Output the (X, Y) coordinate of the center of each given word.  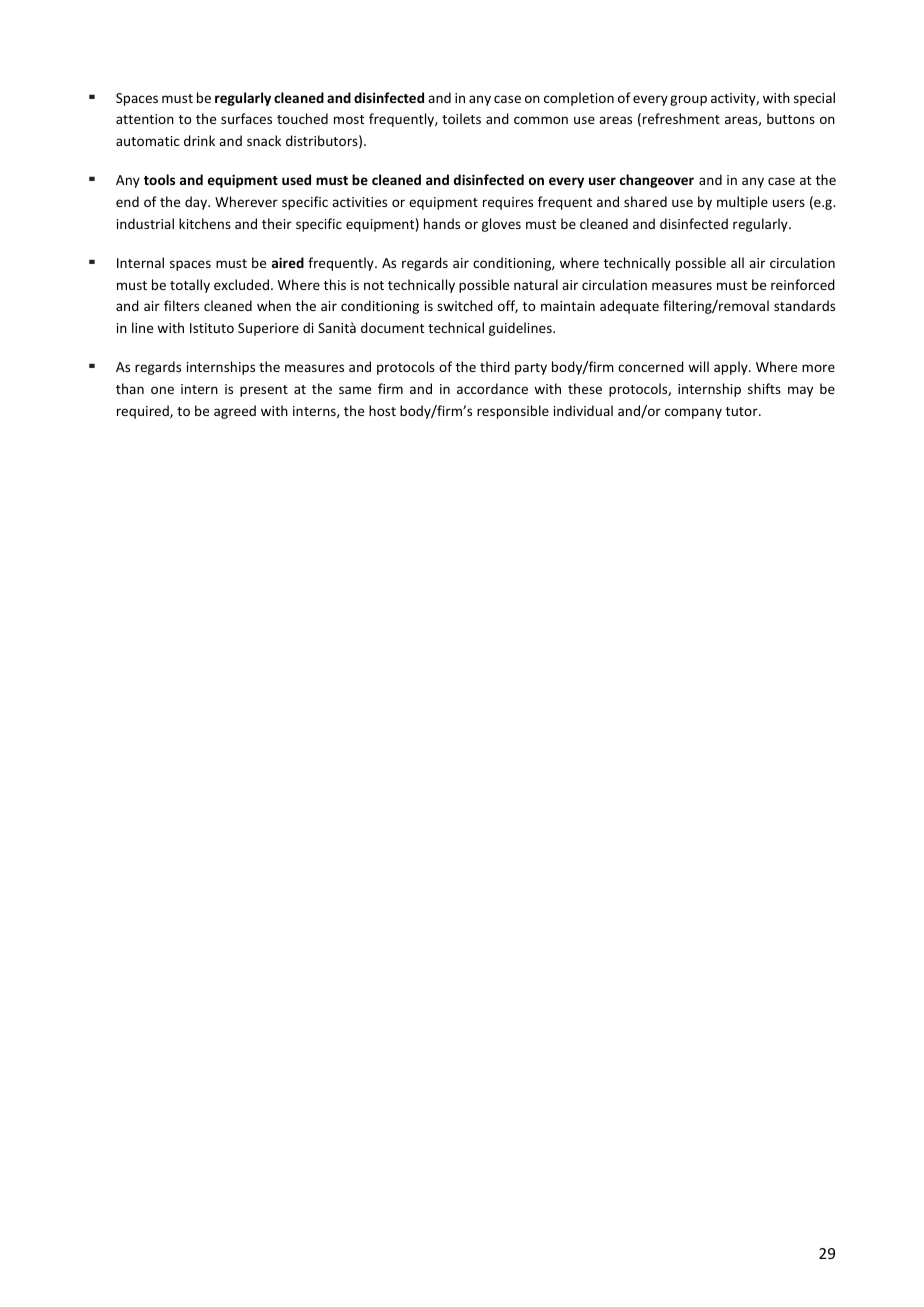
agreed (235, 412)
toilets (461, 118)
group (688, 100)
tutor (743, 411)
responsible (513, 412)
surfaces (246, 118)
